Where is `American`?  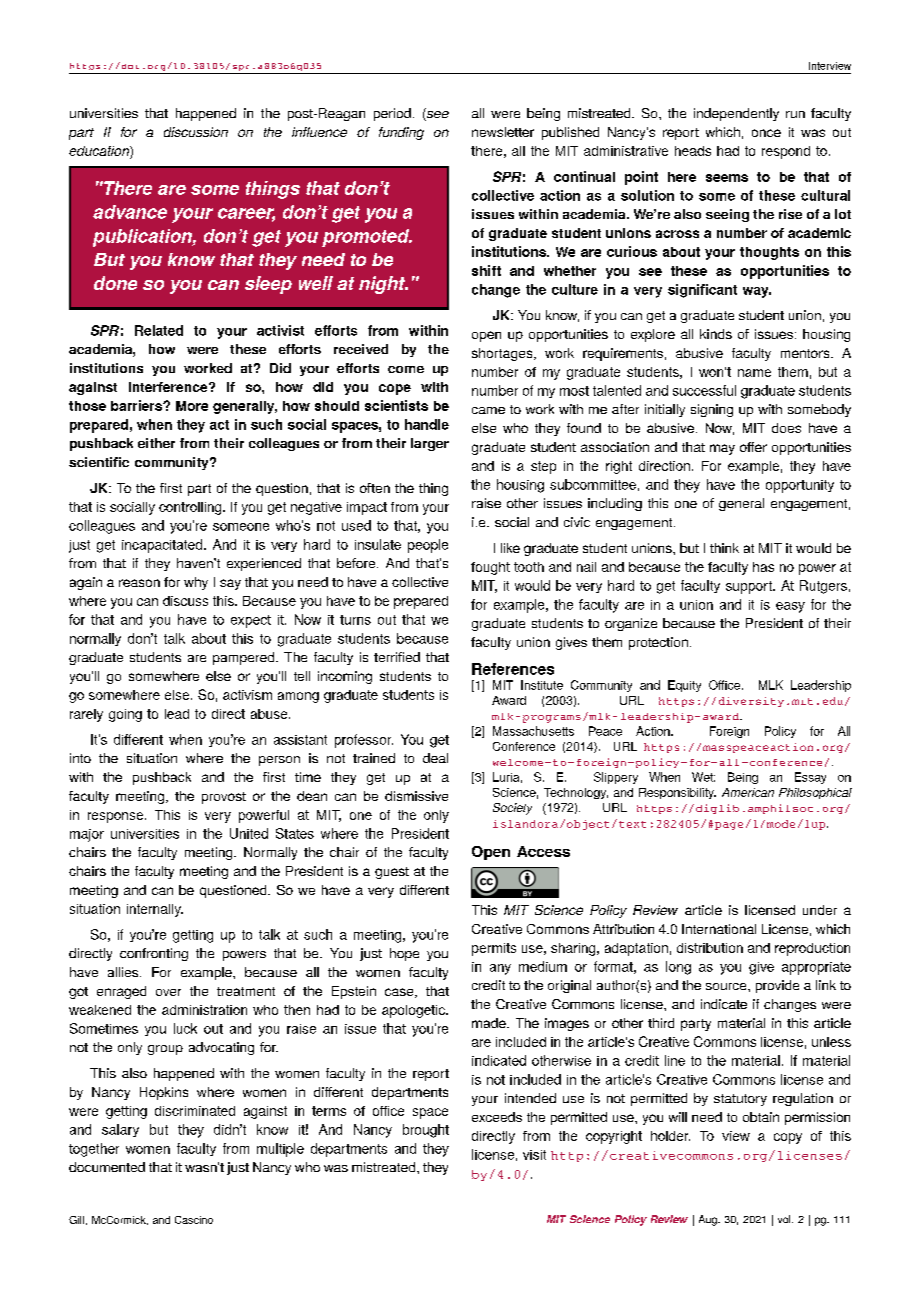 American is located at coordinates (748, 792).
